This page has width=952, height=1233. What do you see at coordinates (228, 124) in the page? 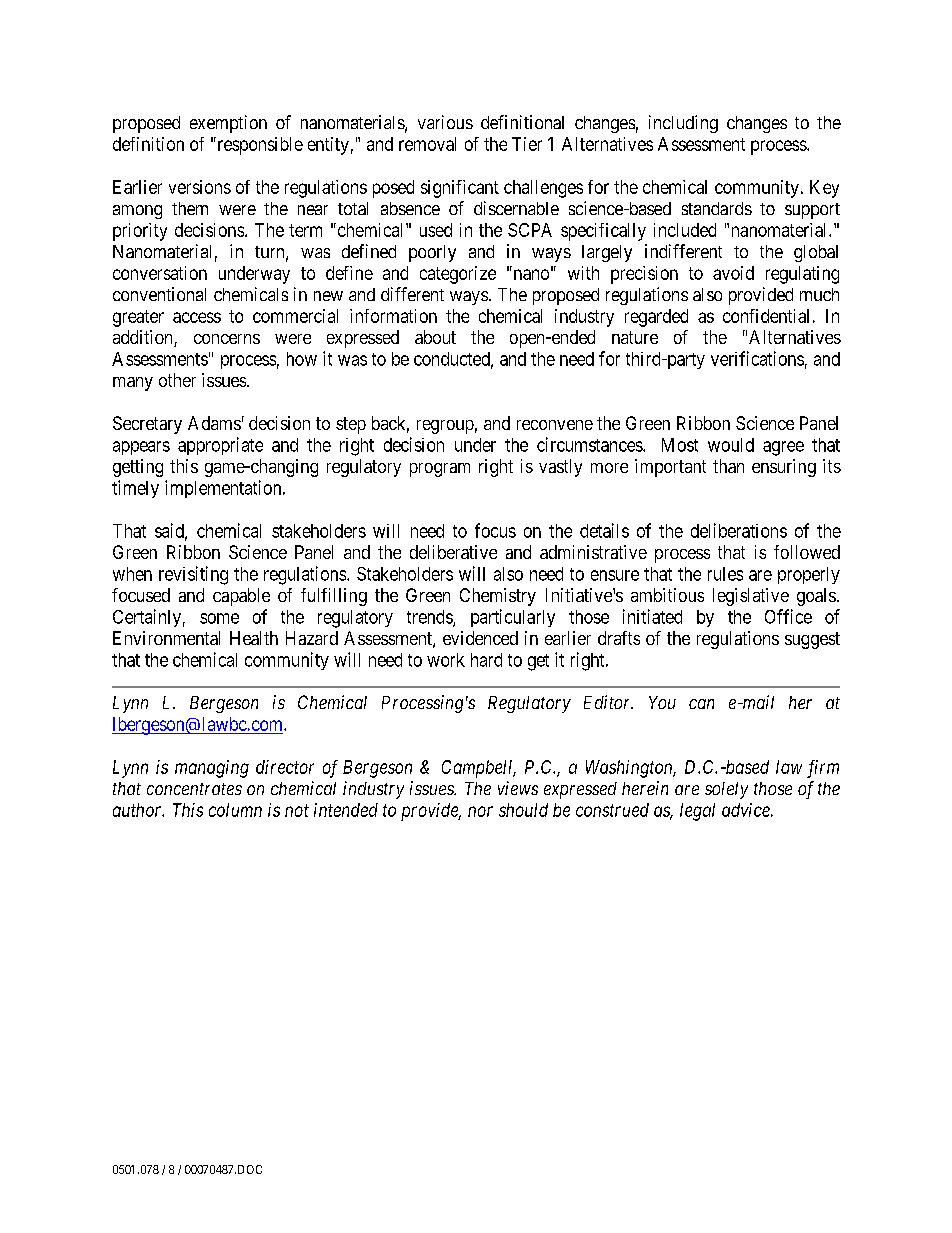
I see `exemption` at bounding box center [228, 124].
